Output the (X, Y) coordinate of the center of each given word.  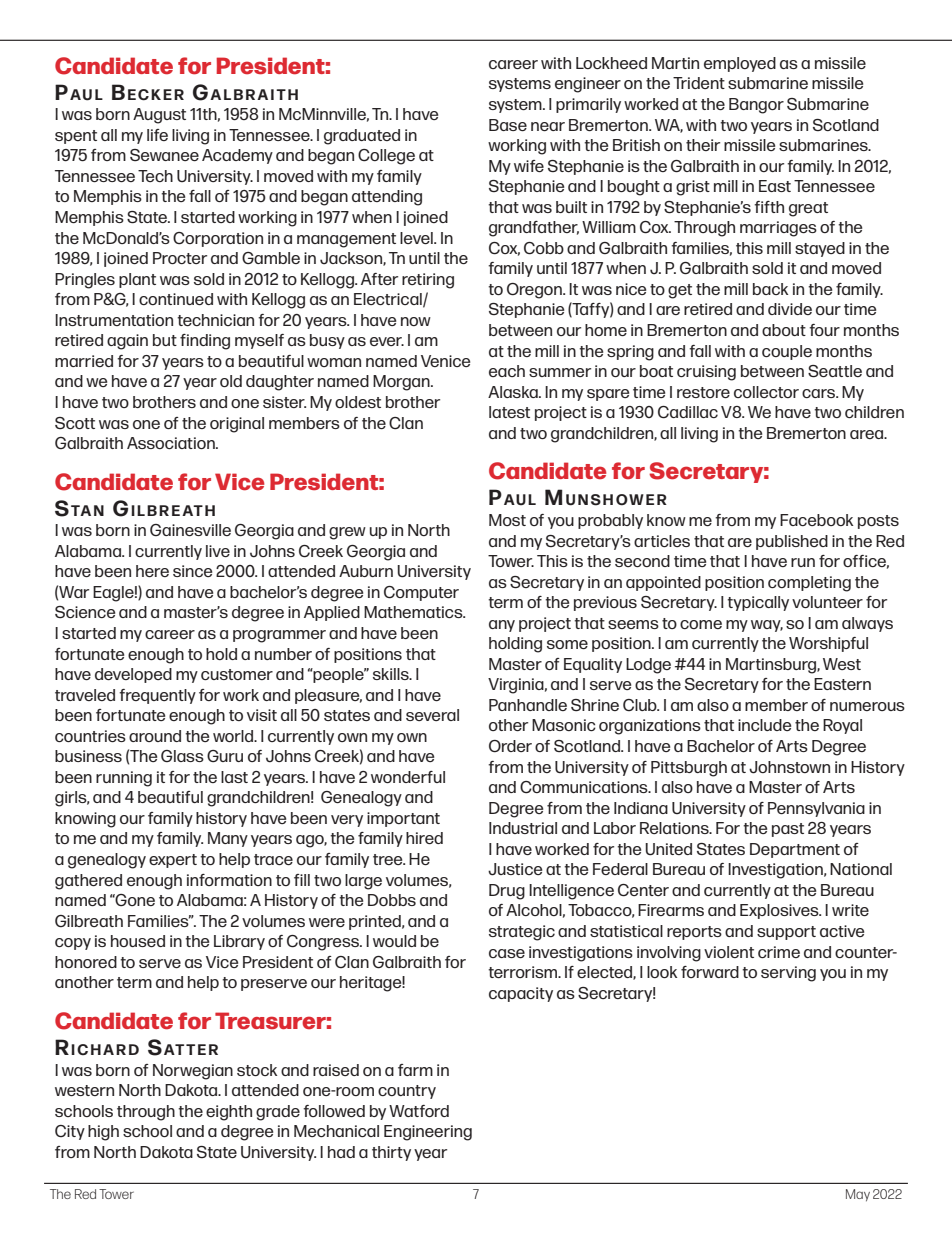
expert (173, 861)
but (165, 340)
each (507, 371)
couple (787, 352)
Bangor (756, 106)
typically (758, 603)
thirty (391, 1153)
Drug (507, 892)
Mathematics (414, 612)
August (159, 116)
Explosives (780, 911)
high (103, 1133)
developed (133, 675)
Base (508, 125)
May (858, 1195)
